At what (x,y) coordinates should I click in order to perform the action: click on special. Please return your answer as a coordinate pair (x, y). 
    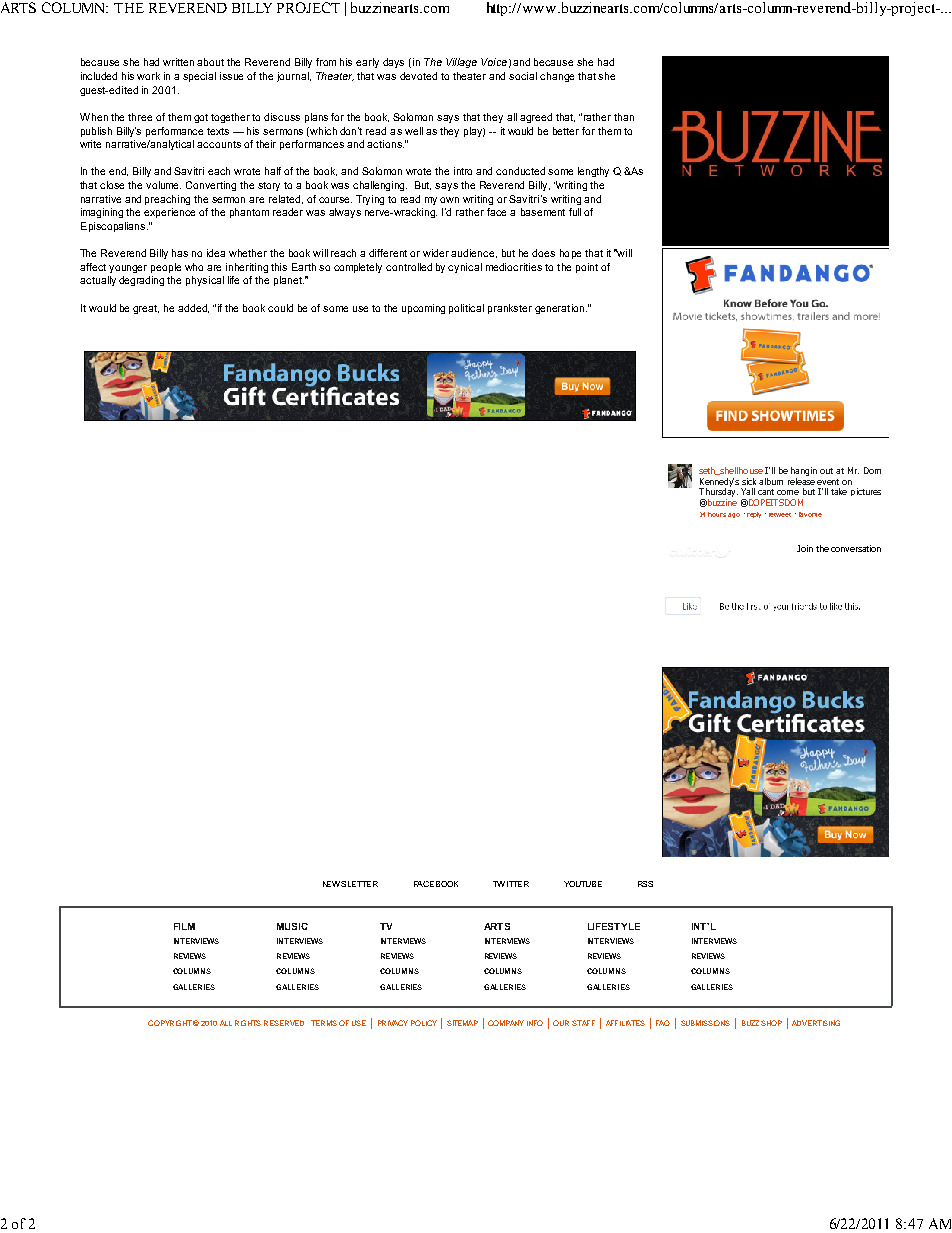
    Looking at the image, I should click on (199, 77).
